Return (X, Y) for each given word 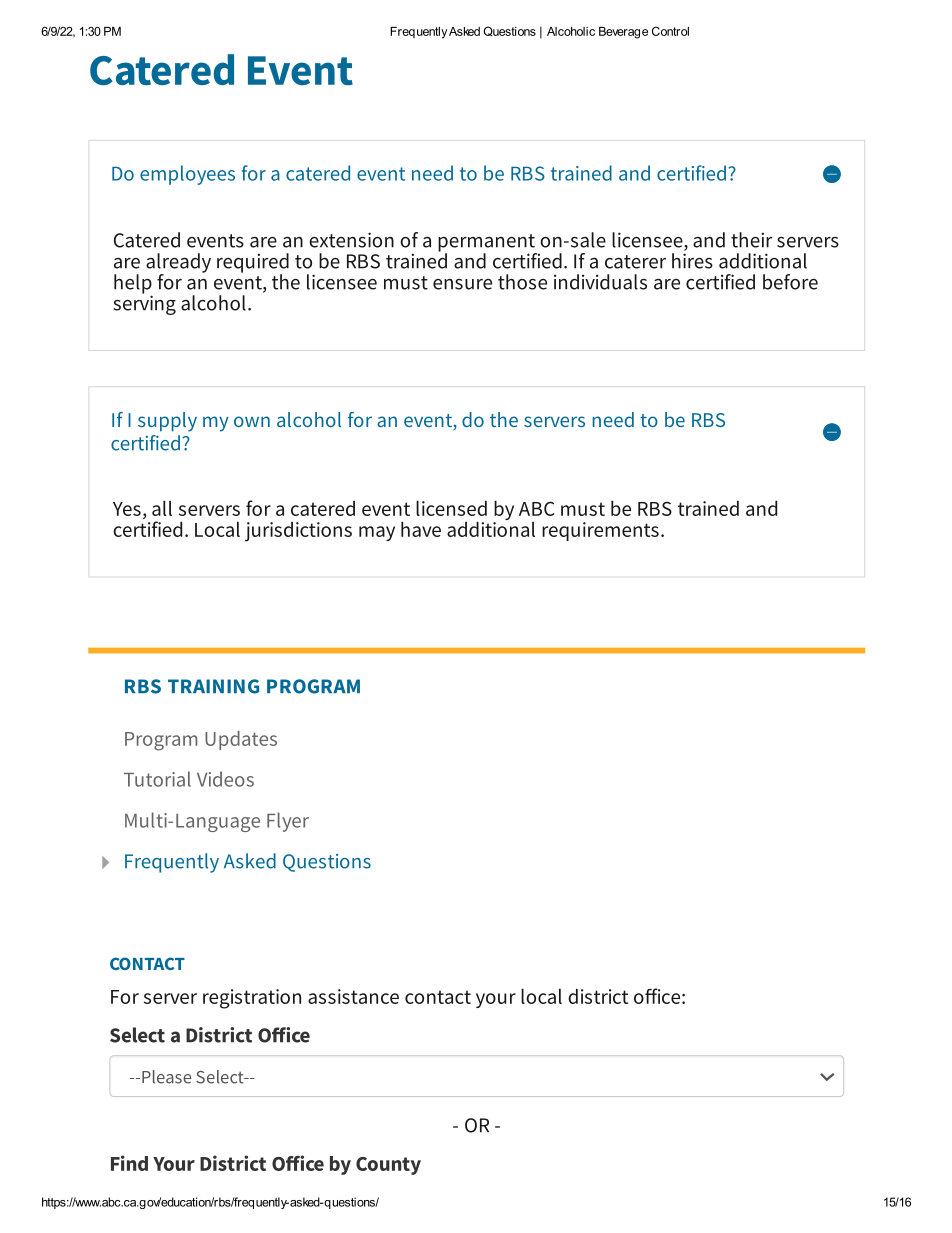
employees (187, 175)
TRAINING (213, 686)
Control (670, 31)
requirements (600, 531)
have (421, 529)
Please (166, 1077)
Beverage (623, 33)
